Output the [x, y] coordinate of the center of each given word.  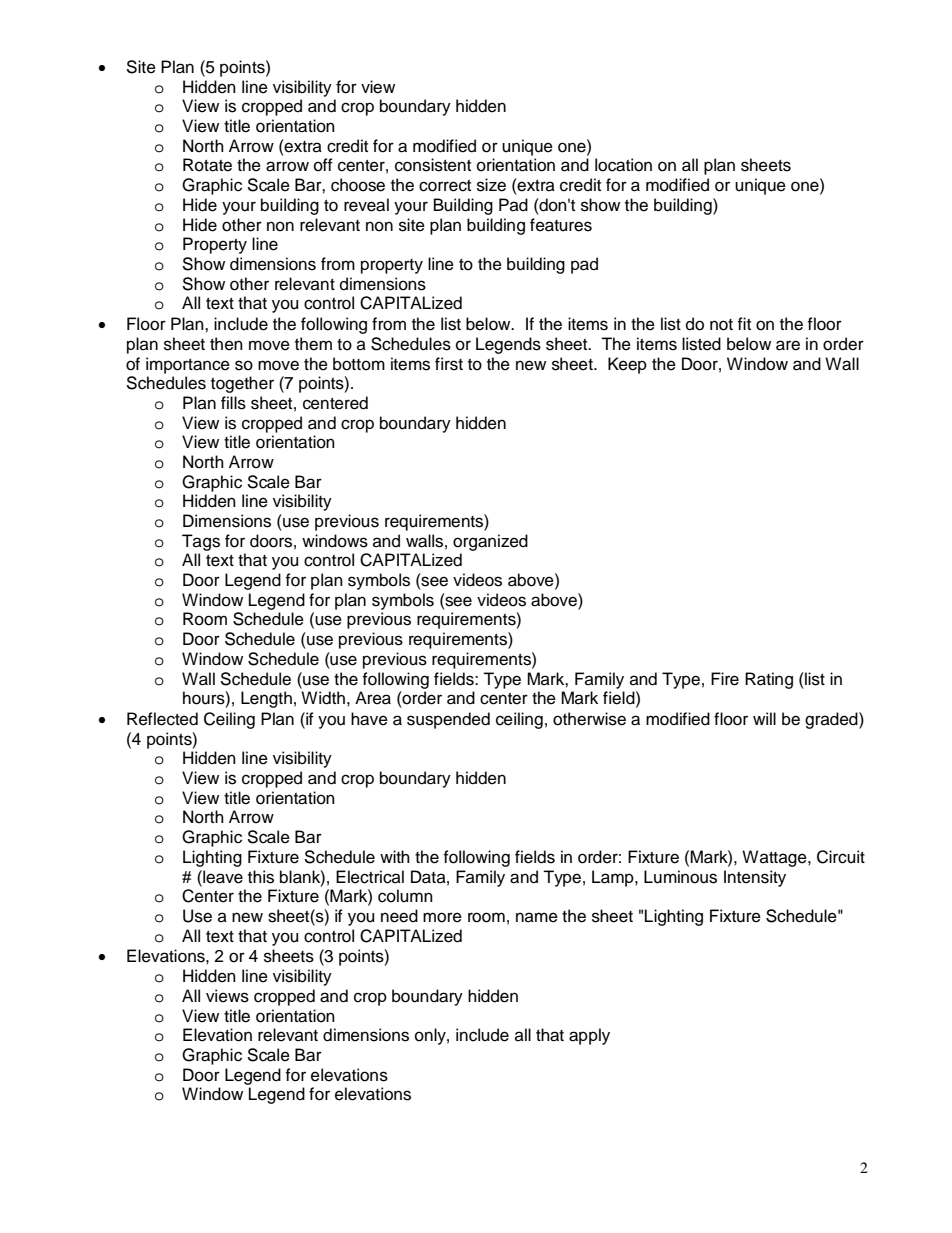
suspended [448, 720]
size [491, 185]
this [261, 877]
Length [266, 699]
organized [490, 542]
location [623, 165]
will [764, 718]
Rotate [207, 165]
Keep [627, 365]
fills [233, 403]
